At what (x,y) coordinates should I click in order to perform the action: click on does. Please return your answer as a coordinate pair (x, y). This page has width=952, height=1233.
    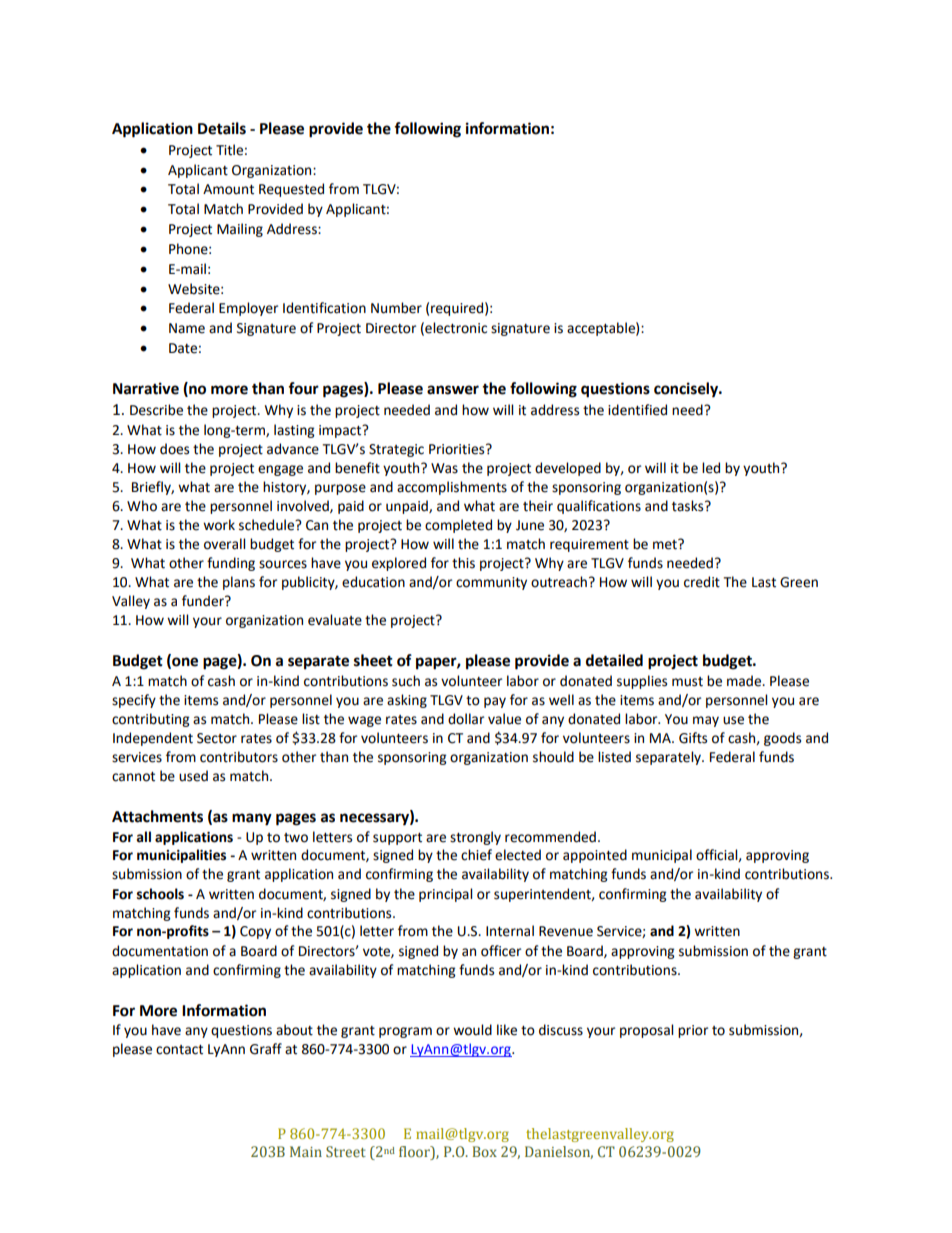
    Looking at the image, I should click on (174, 449).
